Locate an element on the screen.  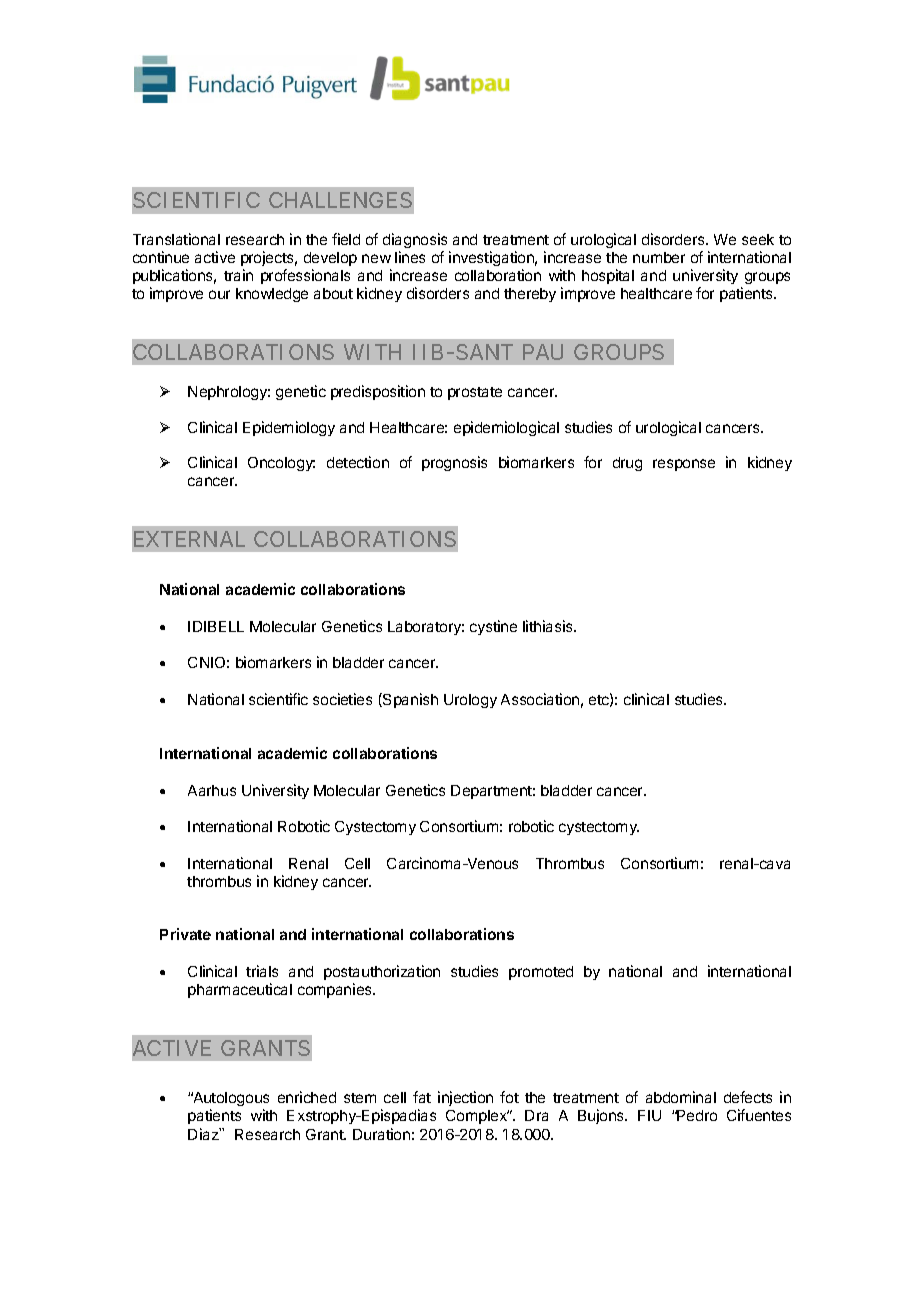
Urology is located at coordinates (470, 701).
